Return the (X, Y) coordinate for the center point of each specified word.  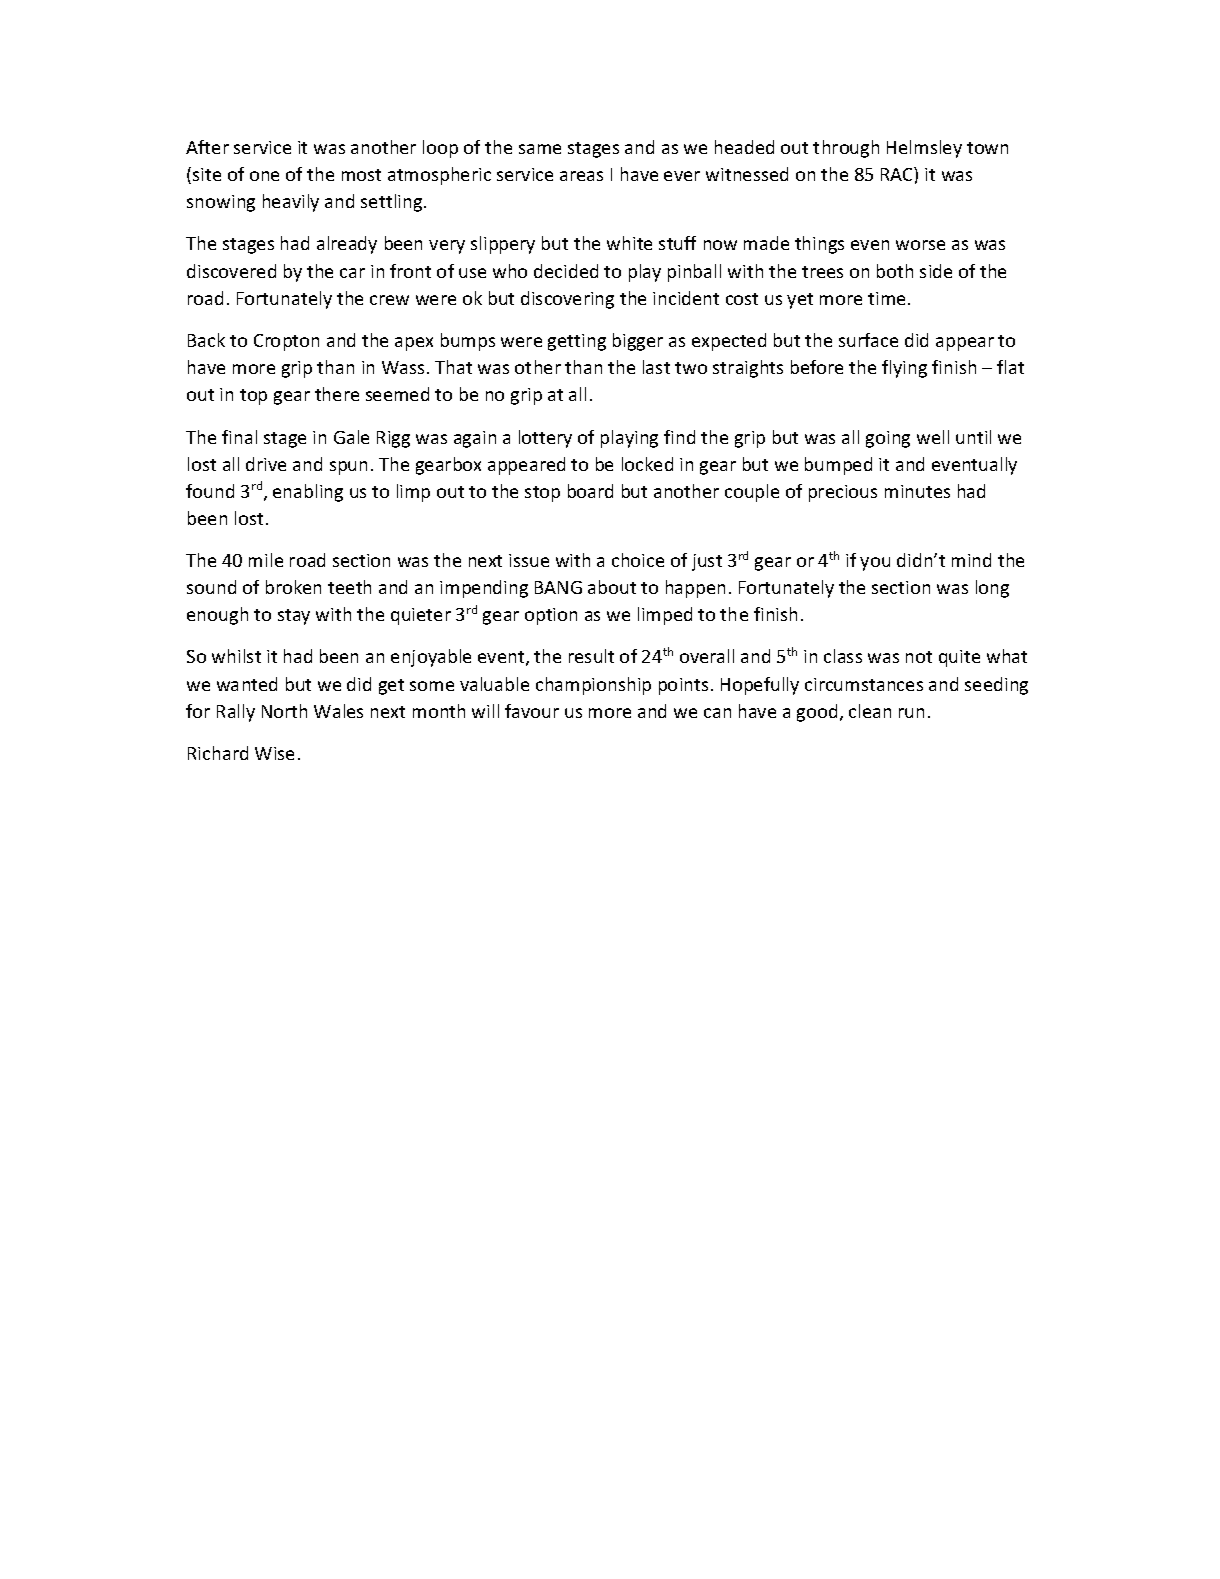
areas (581, 176)
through (846, 149)
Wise (274, 753)
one (264, 176)
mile (266, 560)
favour (532, 711)
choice (638, 560)
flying (904, 369)
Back (206, 340)
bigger (638, 342)
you (875, 564)
